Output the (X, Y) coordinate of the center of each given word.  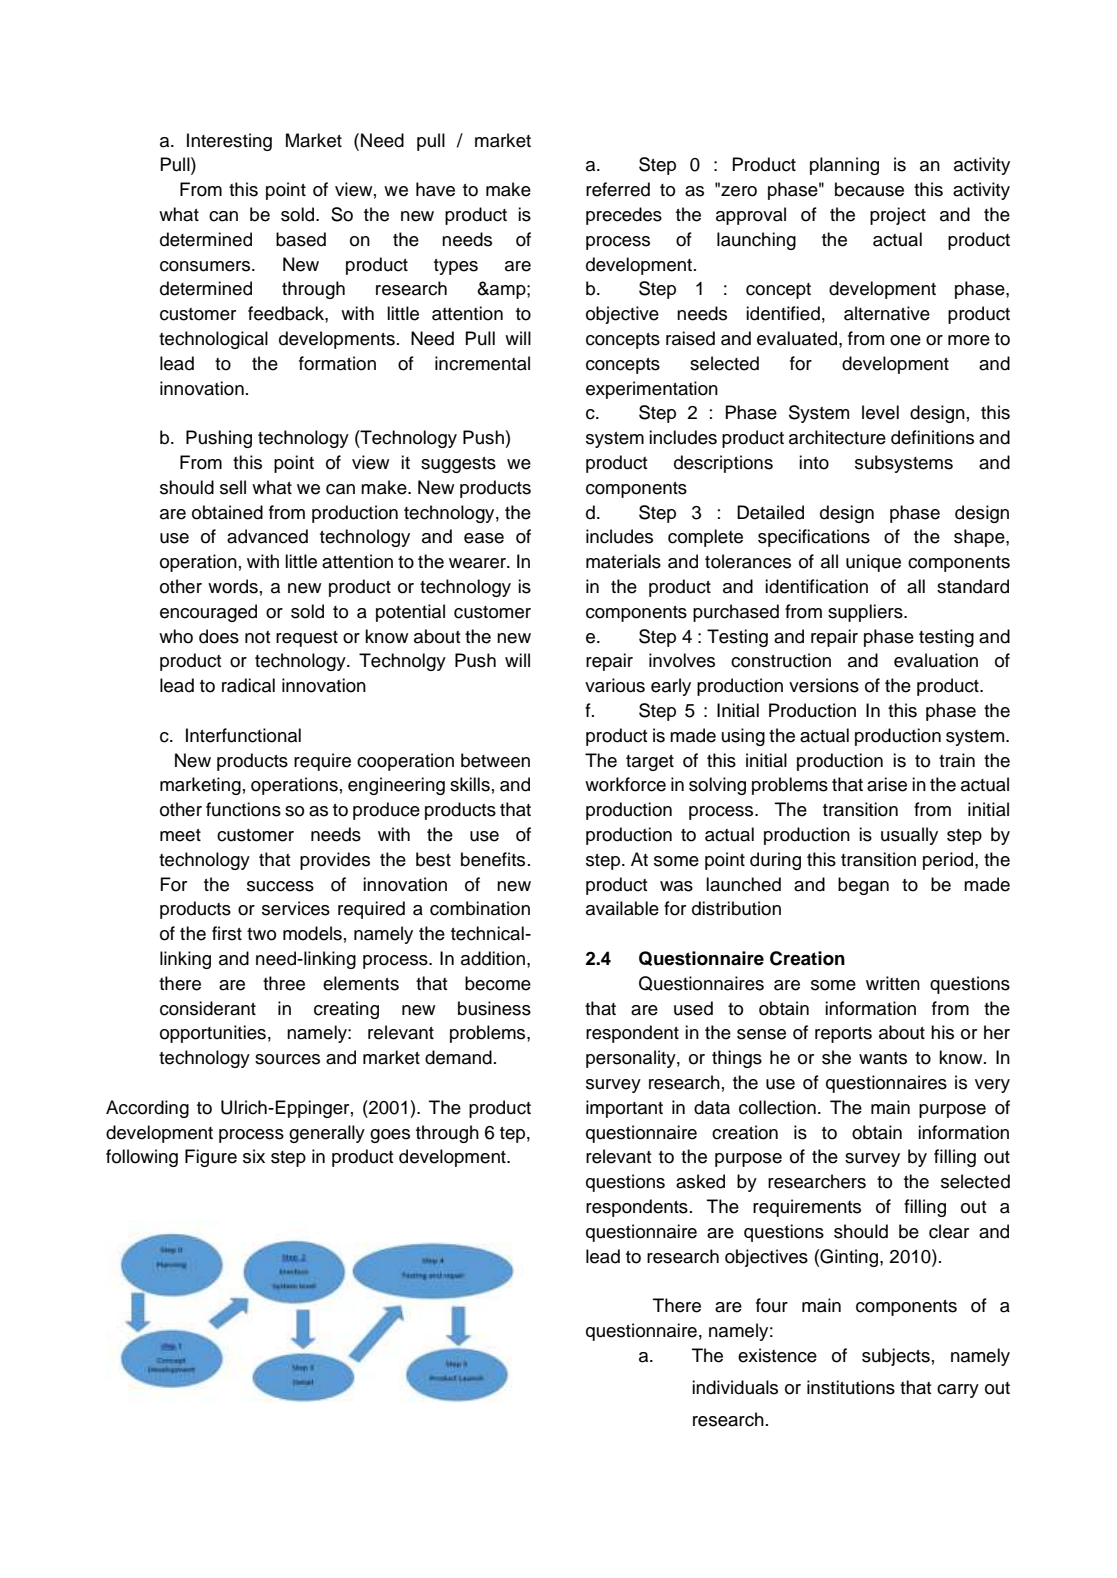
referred (618, 189)
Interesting (229, 142)
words (233, 586)
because (869, 189)
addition (493, 958)
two (261, 934)
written (893, 983)
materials (623, 561)
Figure (211, 1158)
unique (873, 563)
